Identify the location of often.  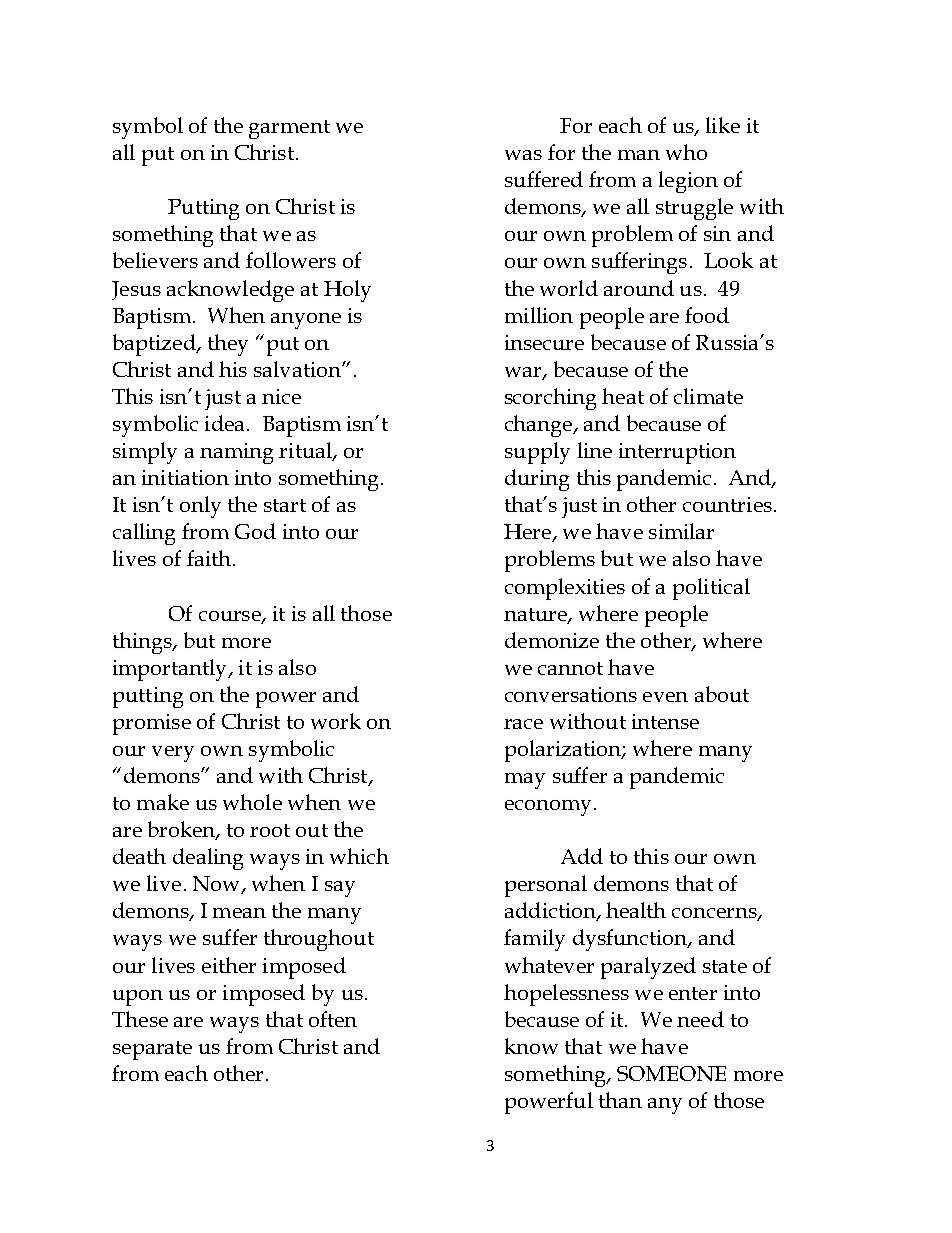
(333, 1019).
